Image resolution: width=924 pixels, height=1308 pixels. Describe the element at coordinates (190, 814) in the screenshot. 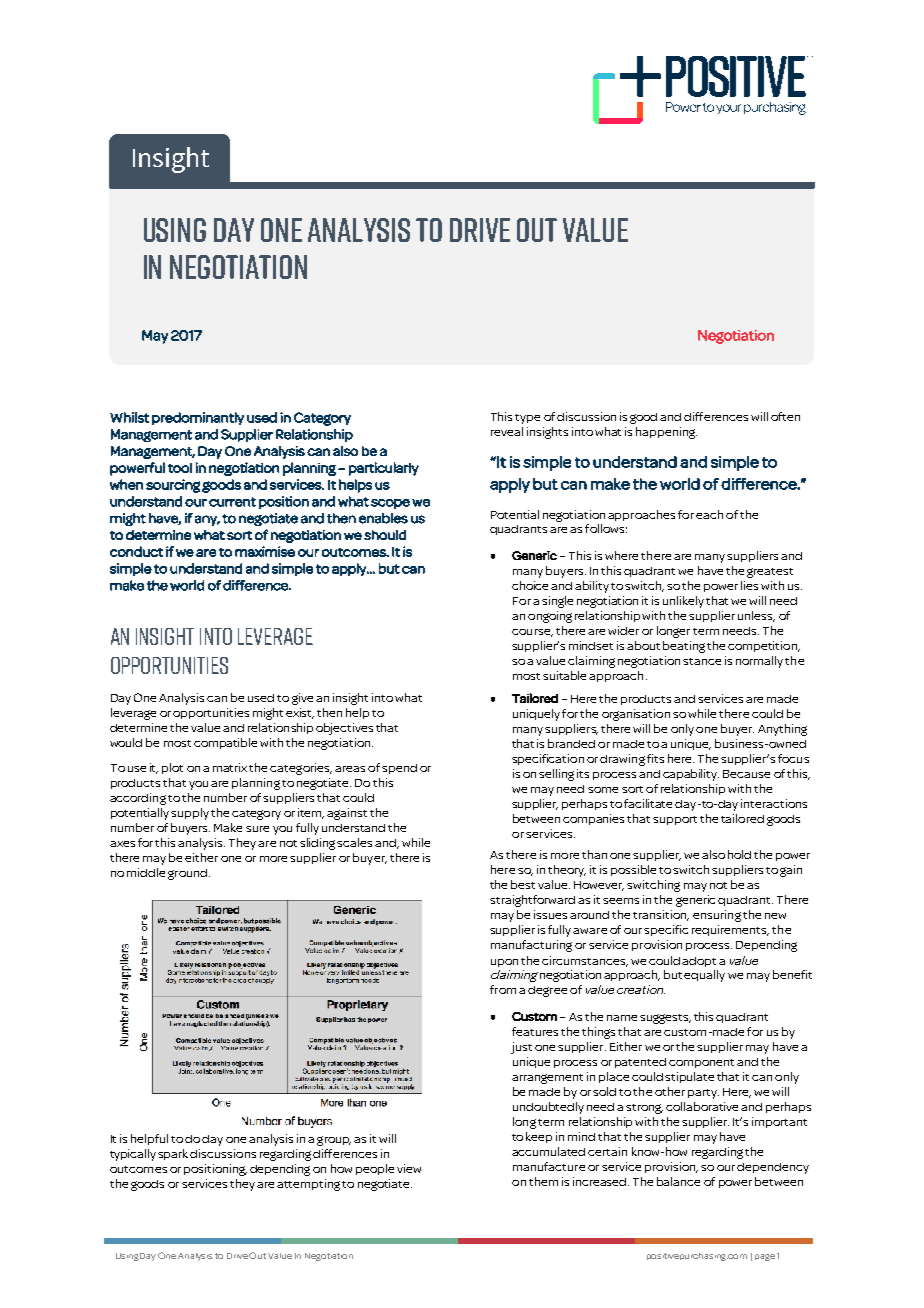

I see `supply` at that location.
